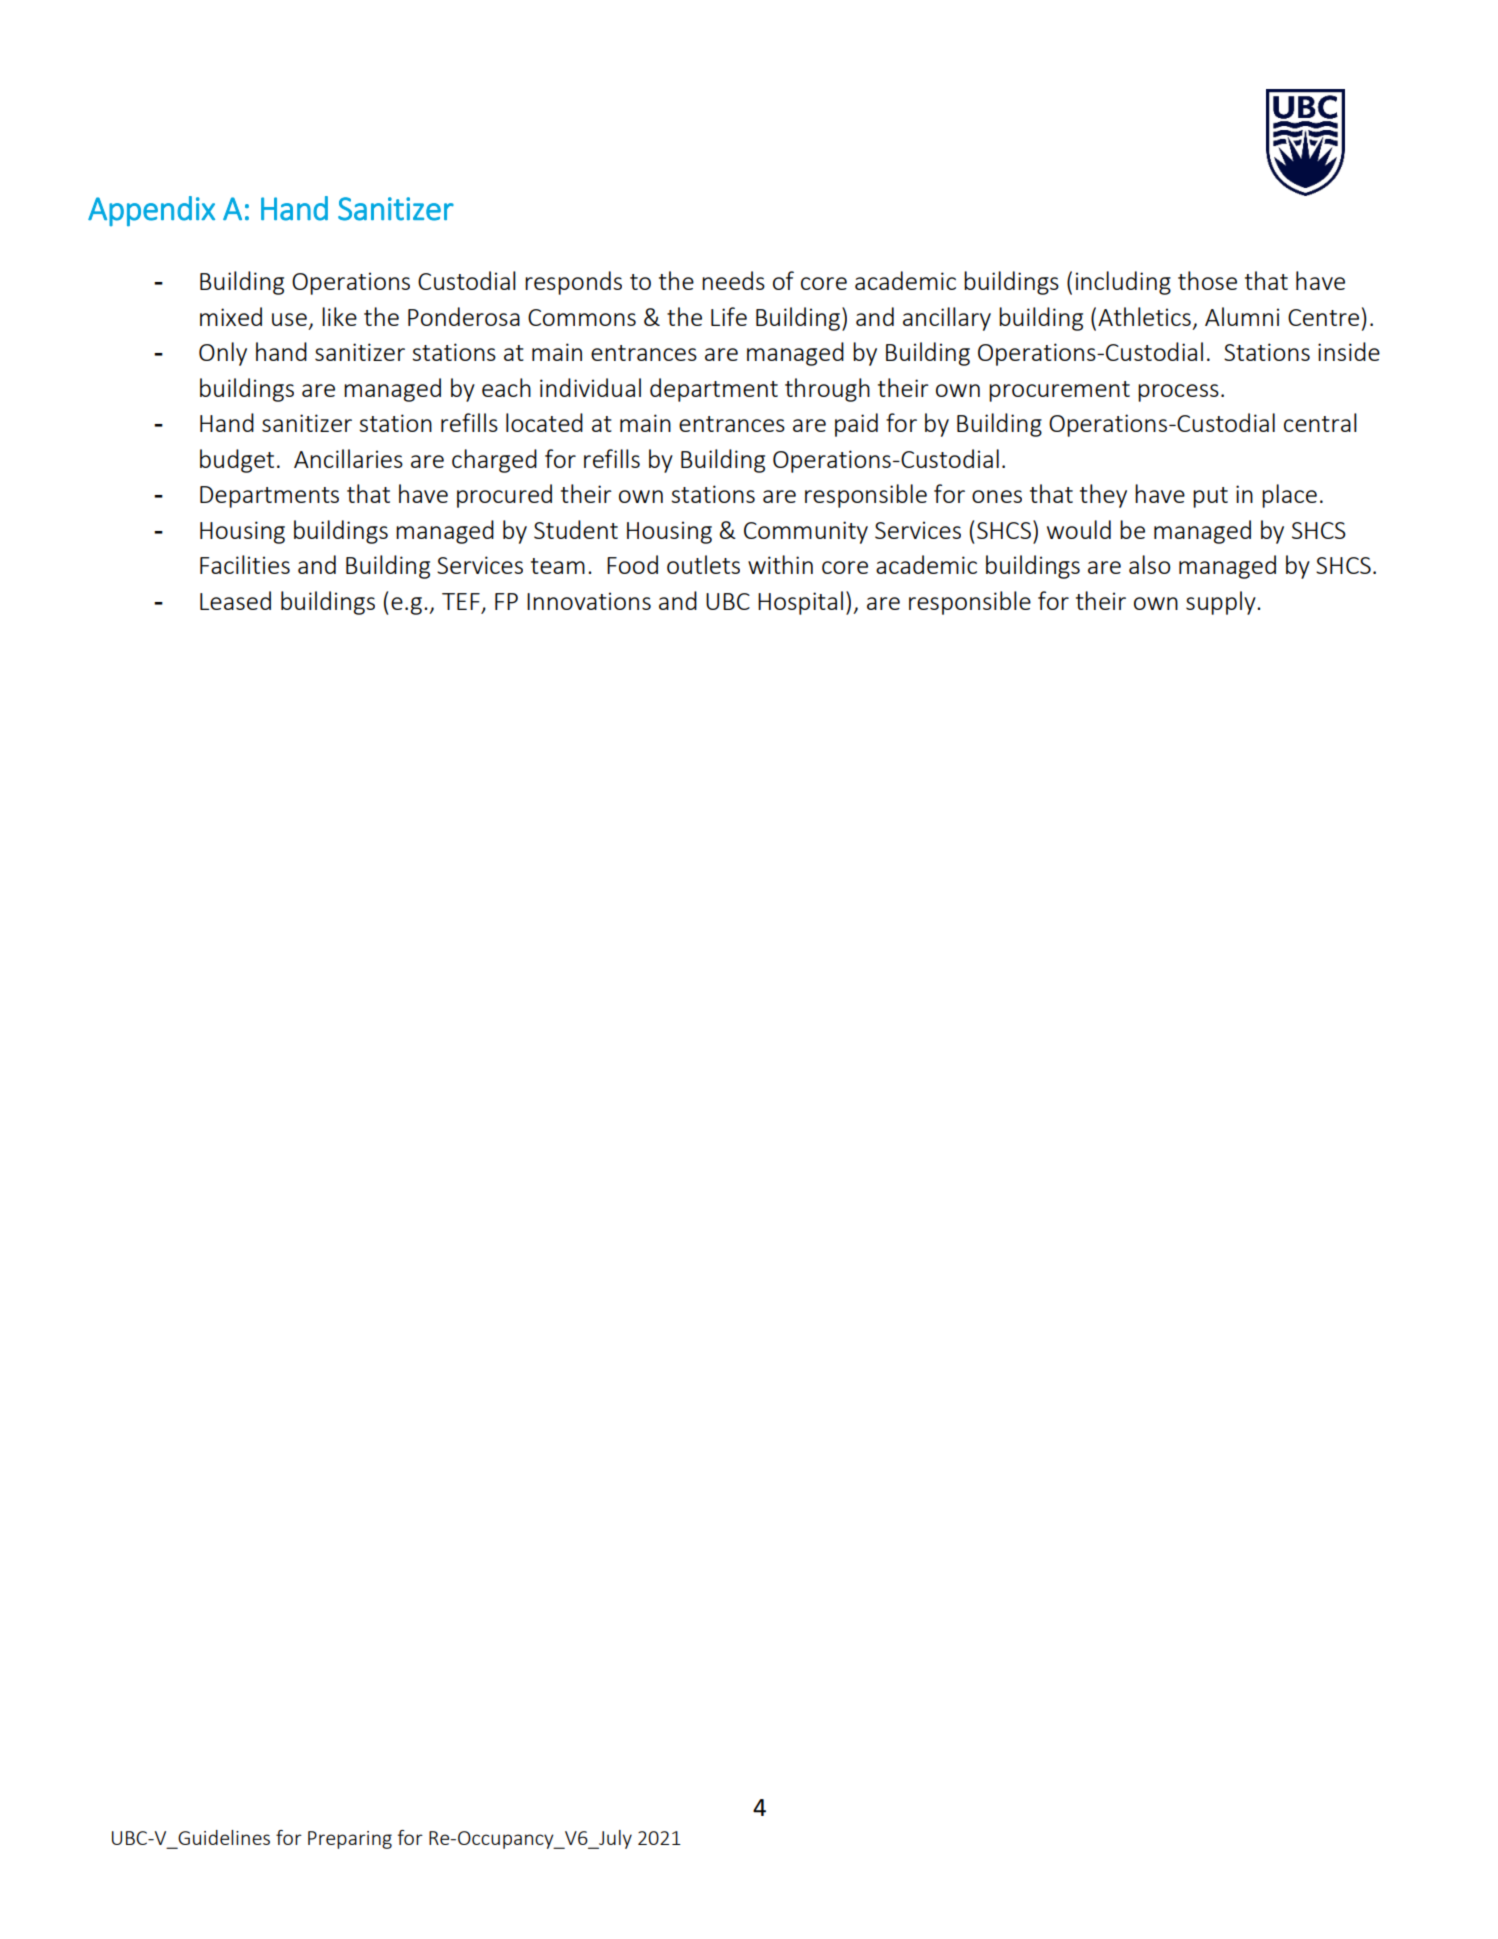  I want to click on Hospital, so click(800, 603).
